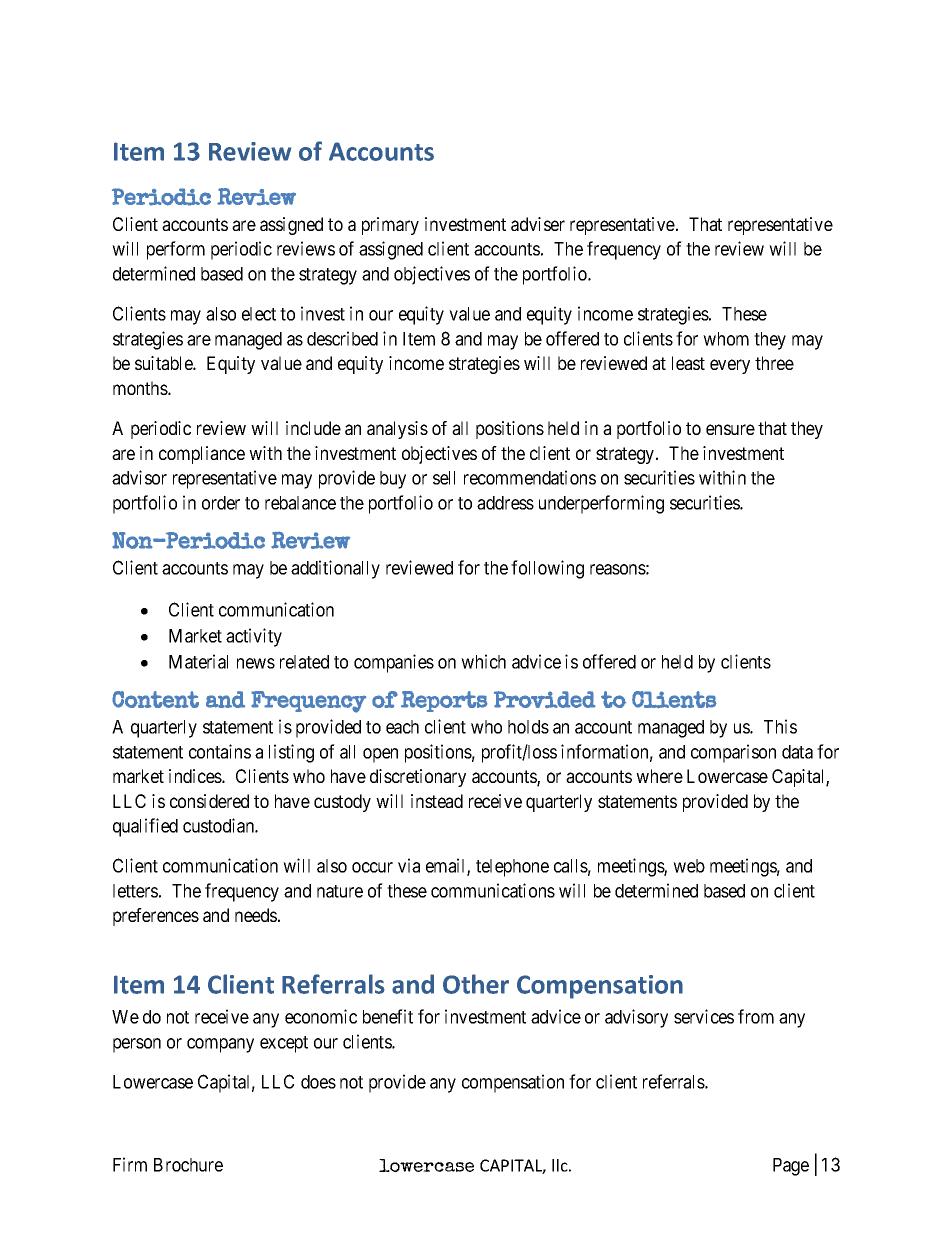 The height and width of the page is (1233, 952). I want to click on ensure, so click(730, 429).
